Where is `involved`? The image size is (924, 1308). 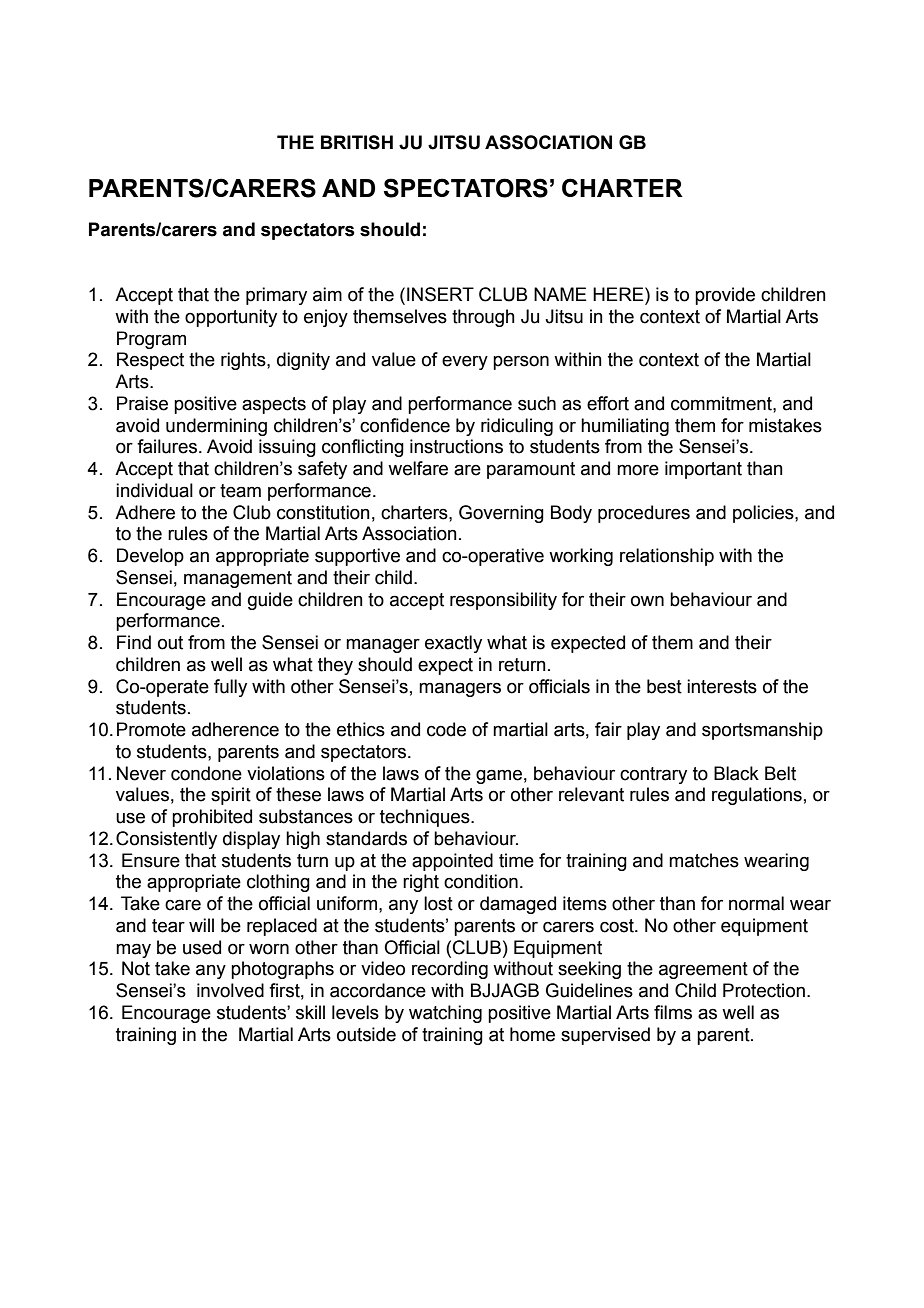 involved is located at coordinates (230, 990).
